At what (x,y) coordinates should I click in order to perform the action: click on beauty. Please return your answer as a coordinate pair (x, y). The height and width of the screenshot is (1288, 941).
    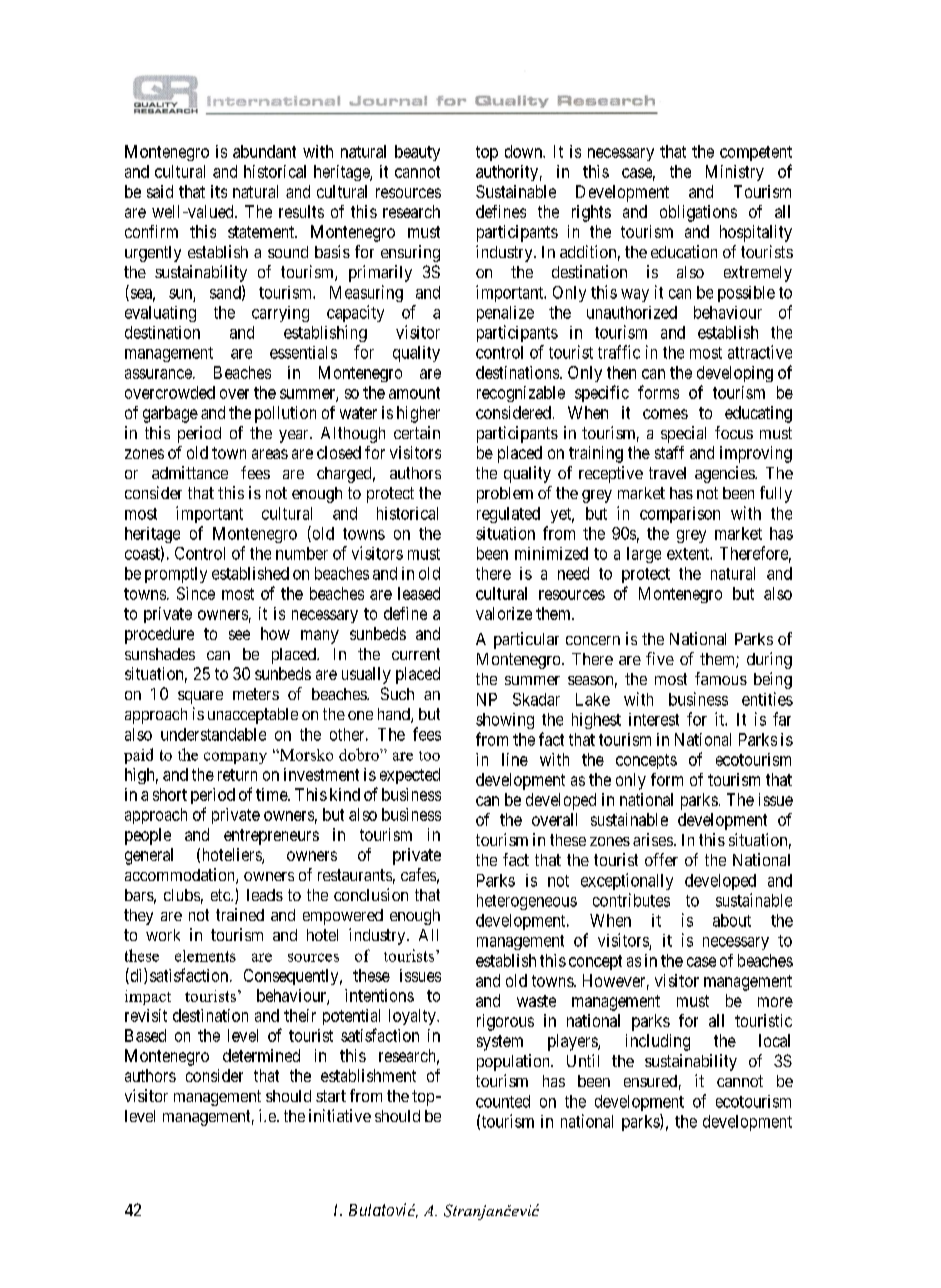
    Looking at the image, I should click on (417, 153).
